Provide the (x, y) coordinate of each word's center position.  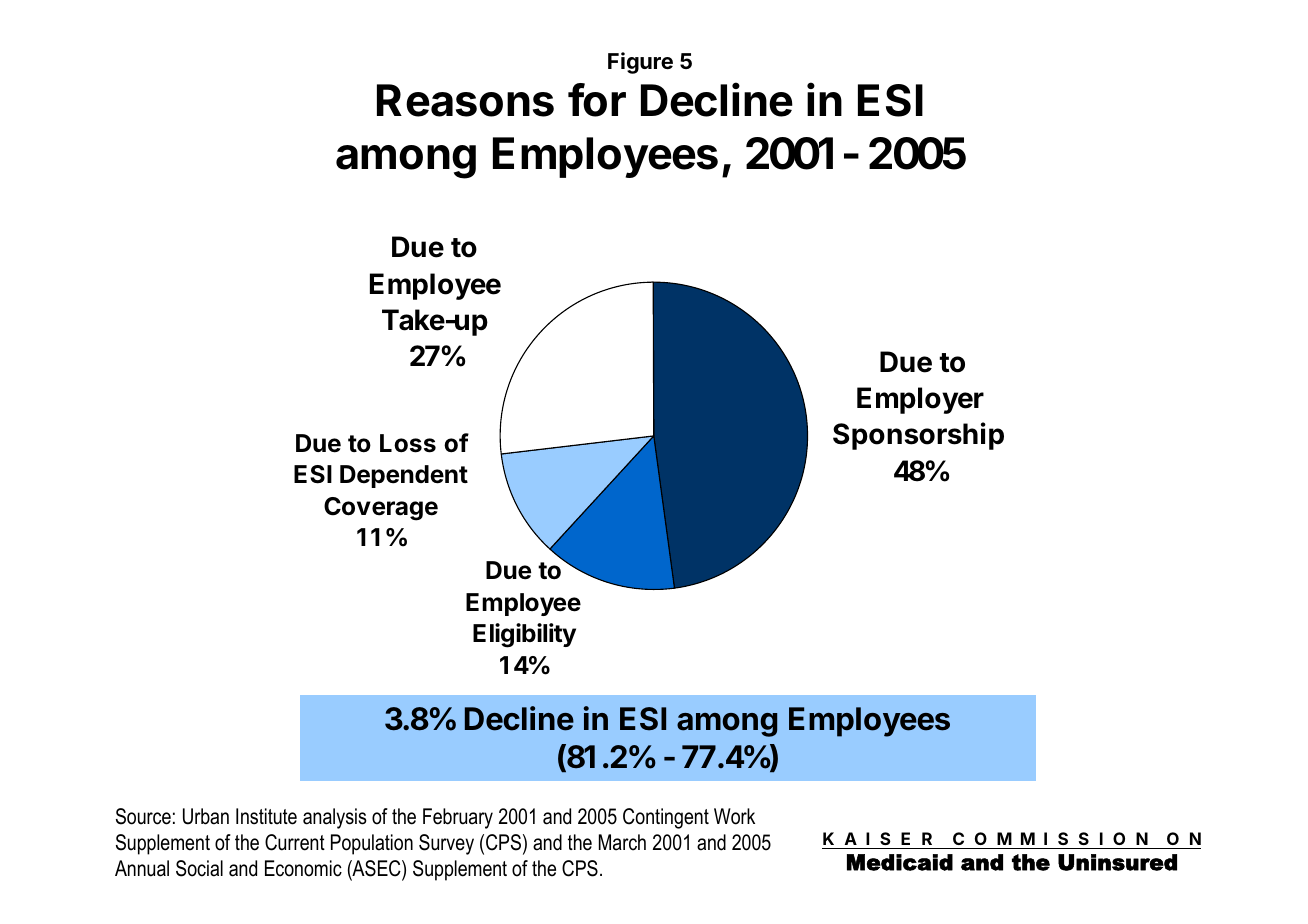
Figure (640, 63)
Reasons (465, 100)
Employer (920, 400)
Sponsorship (918, 436)
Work (734, 816)
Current (295, 842)
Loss (408, 443)
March (622, 842)
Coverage (381, 509)
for (597, 100)
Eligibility (524, 635)
